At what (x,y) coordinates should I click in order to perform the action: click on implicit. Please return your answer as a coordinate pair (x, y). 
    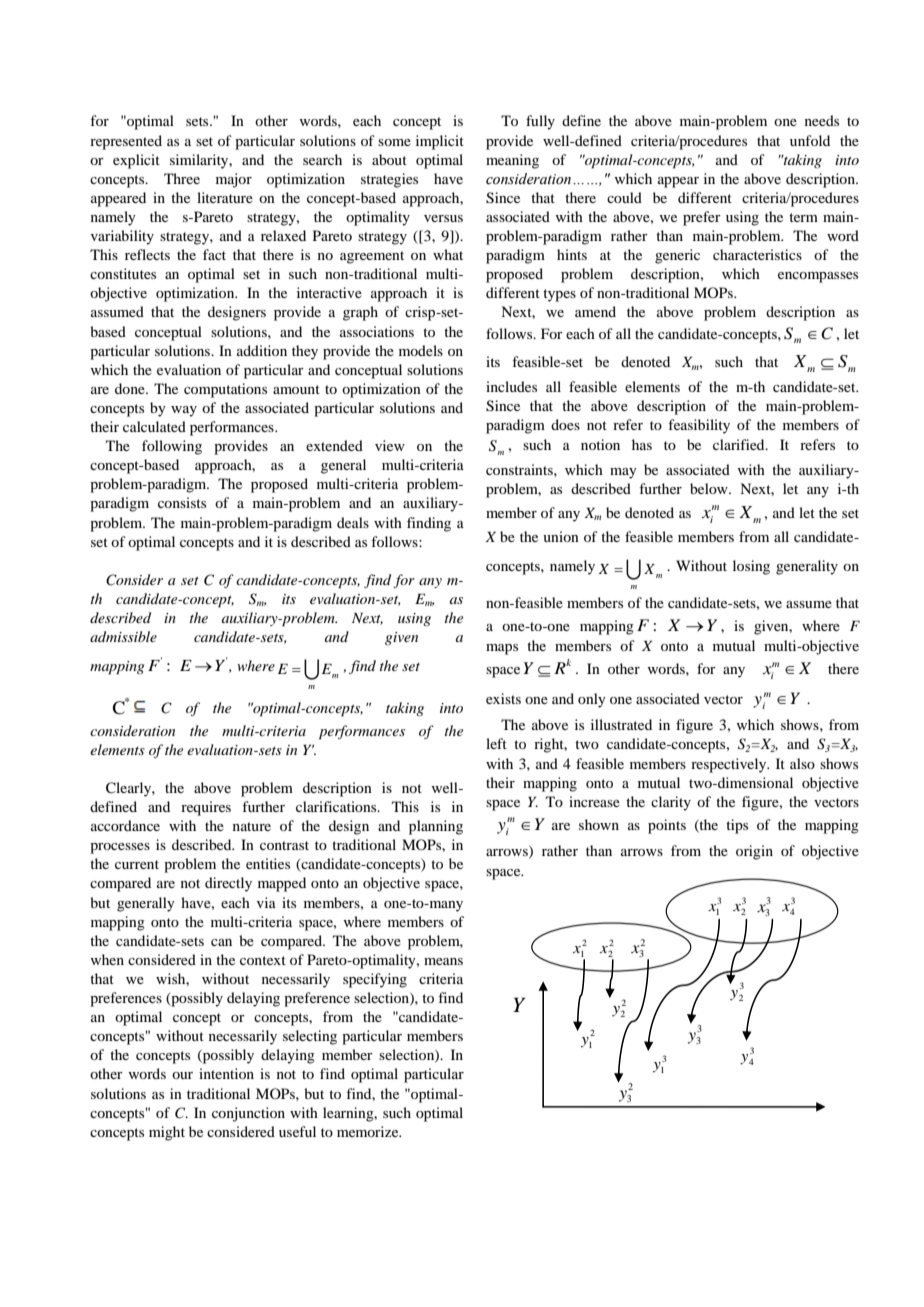
    Looking at the image, I should click on (440, 142).
